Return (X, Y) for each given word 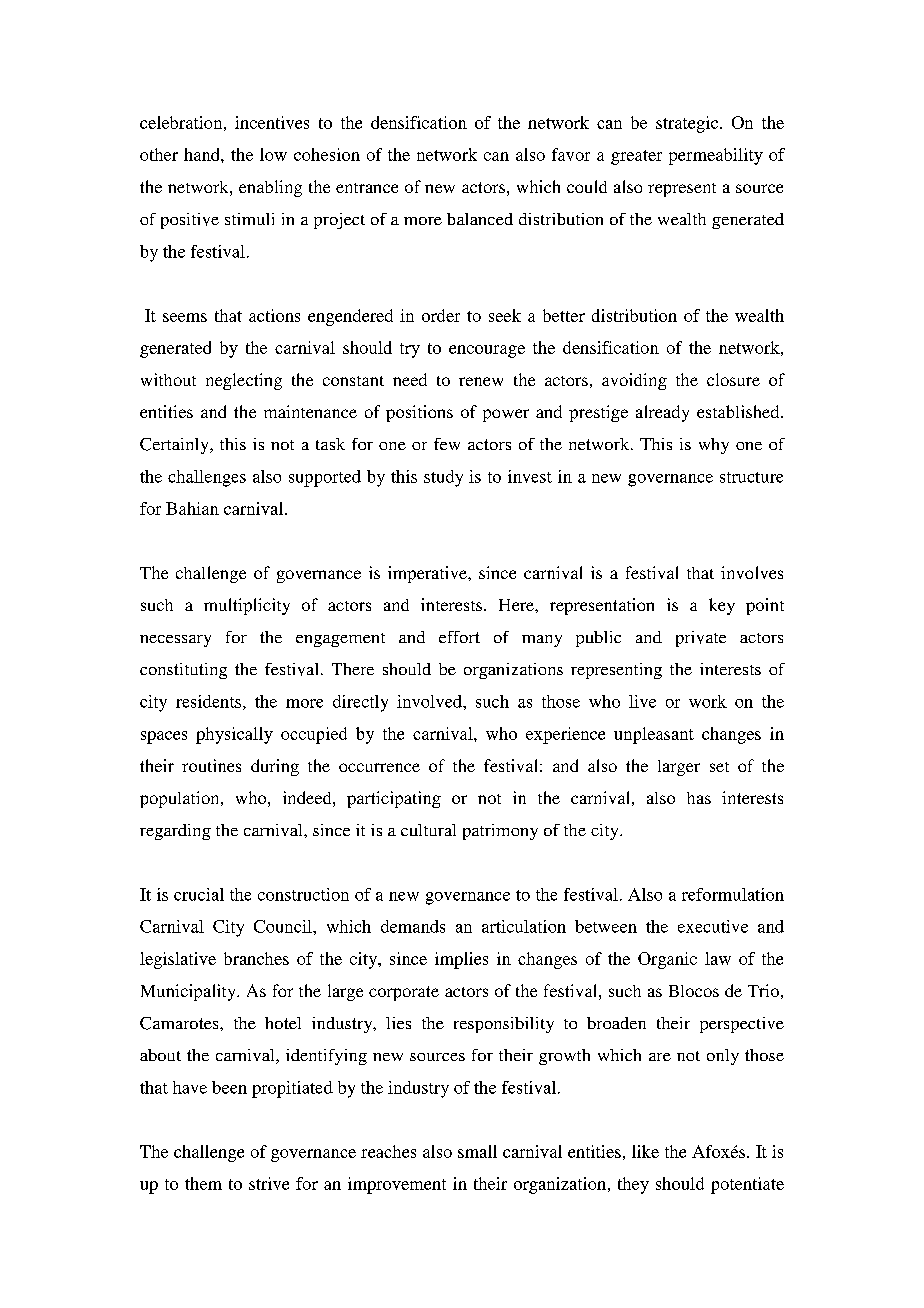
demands (413, 926)
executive (713, 926)
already (662, 413)
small (477, 1151)
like (645, 1151)
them (203, 1183)
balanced (480, 219)
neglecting (244, 381)
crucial (199, 894)
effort (459, 637)
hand (203, 154)
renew (481, 381)
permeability (716, 156)
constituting (183, 671)
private (701, 639)
